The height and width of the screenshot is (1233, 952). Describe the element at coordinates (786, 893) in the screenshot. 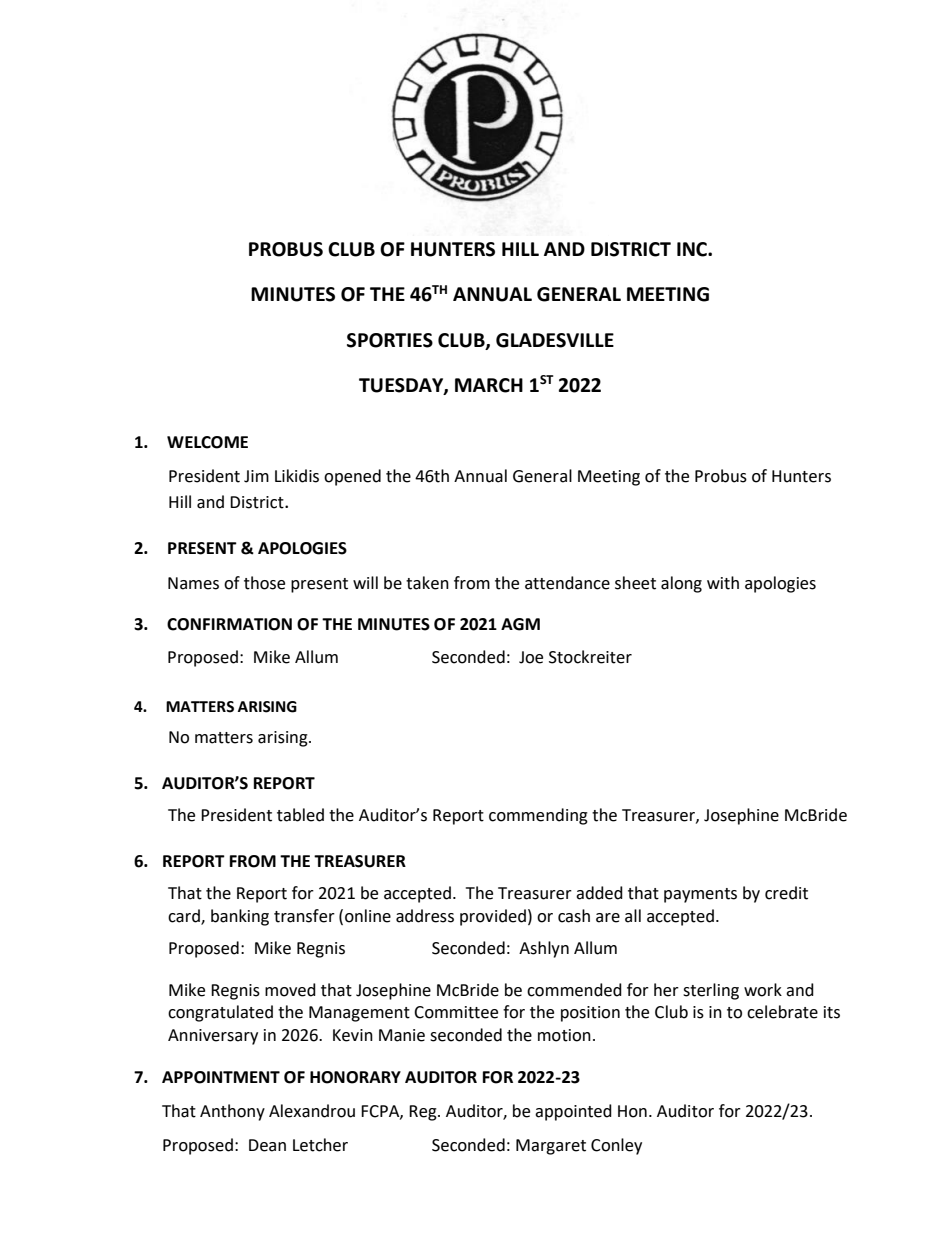

I see `credit` at that location.
